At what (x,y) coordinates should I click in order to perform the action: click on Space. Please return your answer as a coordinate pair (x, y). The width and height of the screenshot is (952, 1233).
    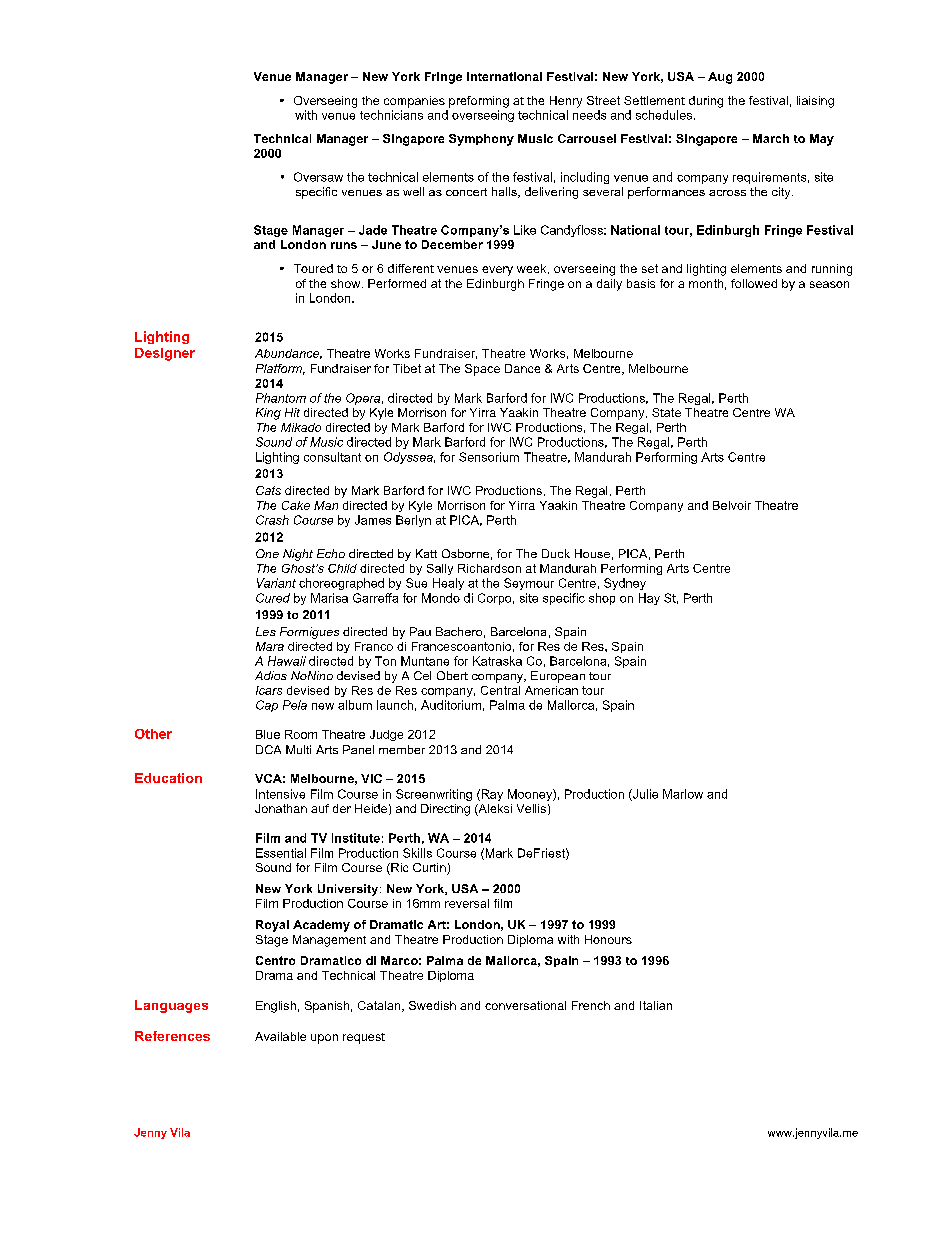
    Looking at the image, I should click on (482, 370).
